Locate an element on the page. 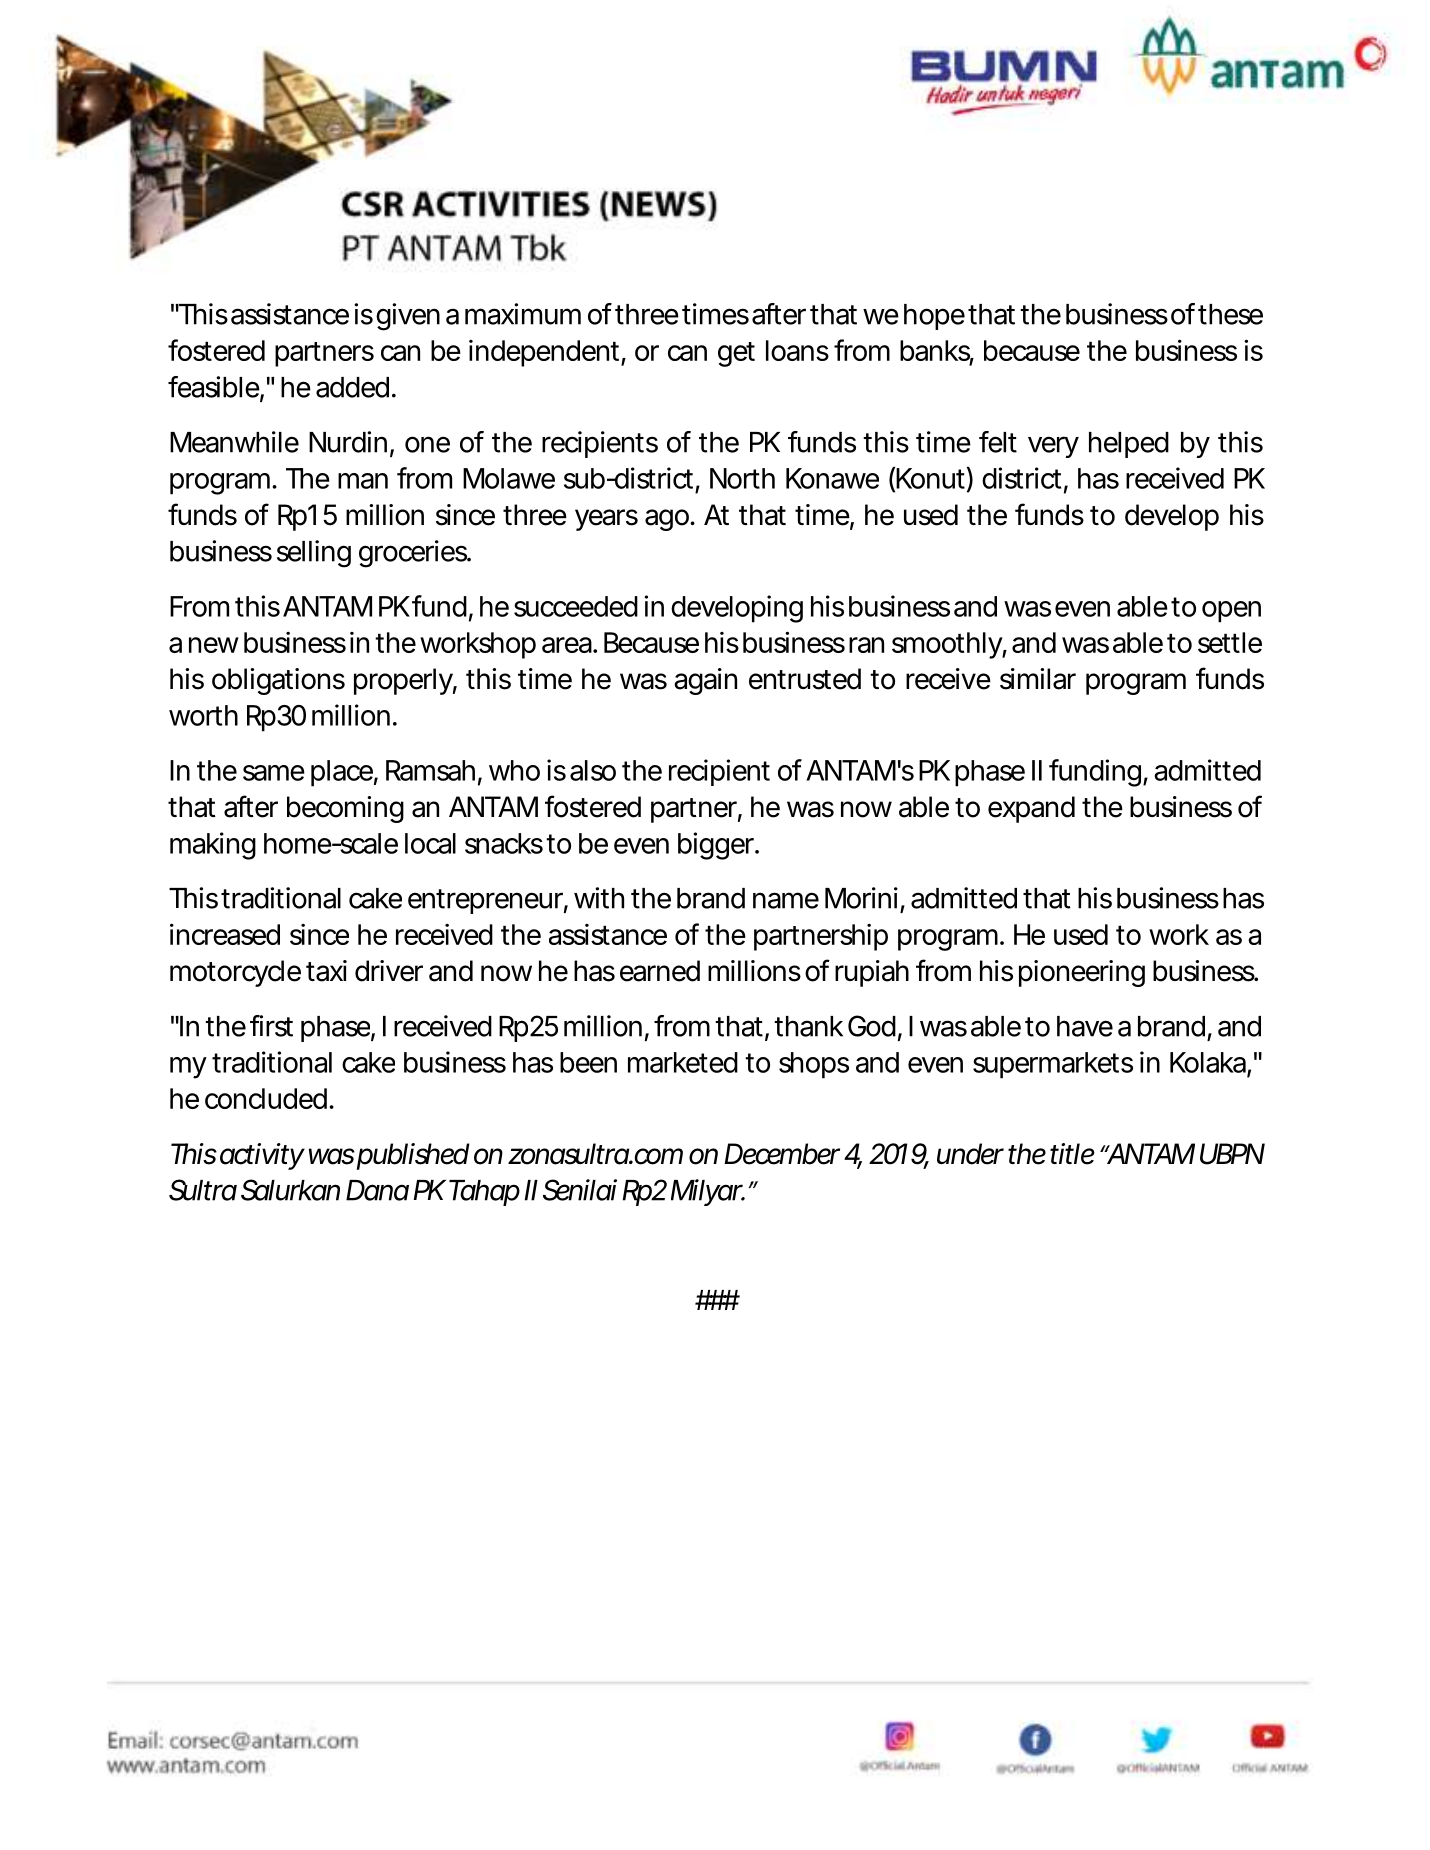 The width and height of the image is (1430, 1850). open is located at coordinates (1231, 612).
